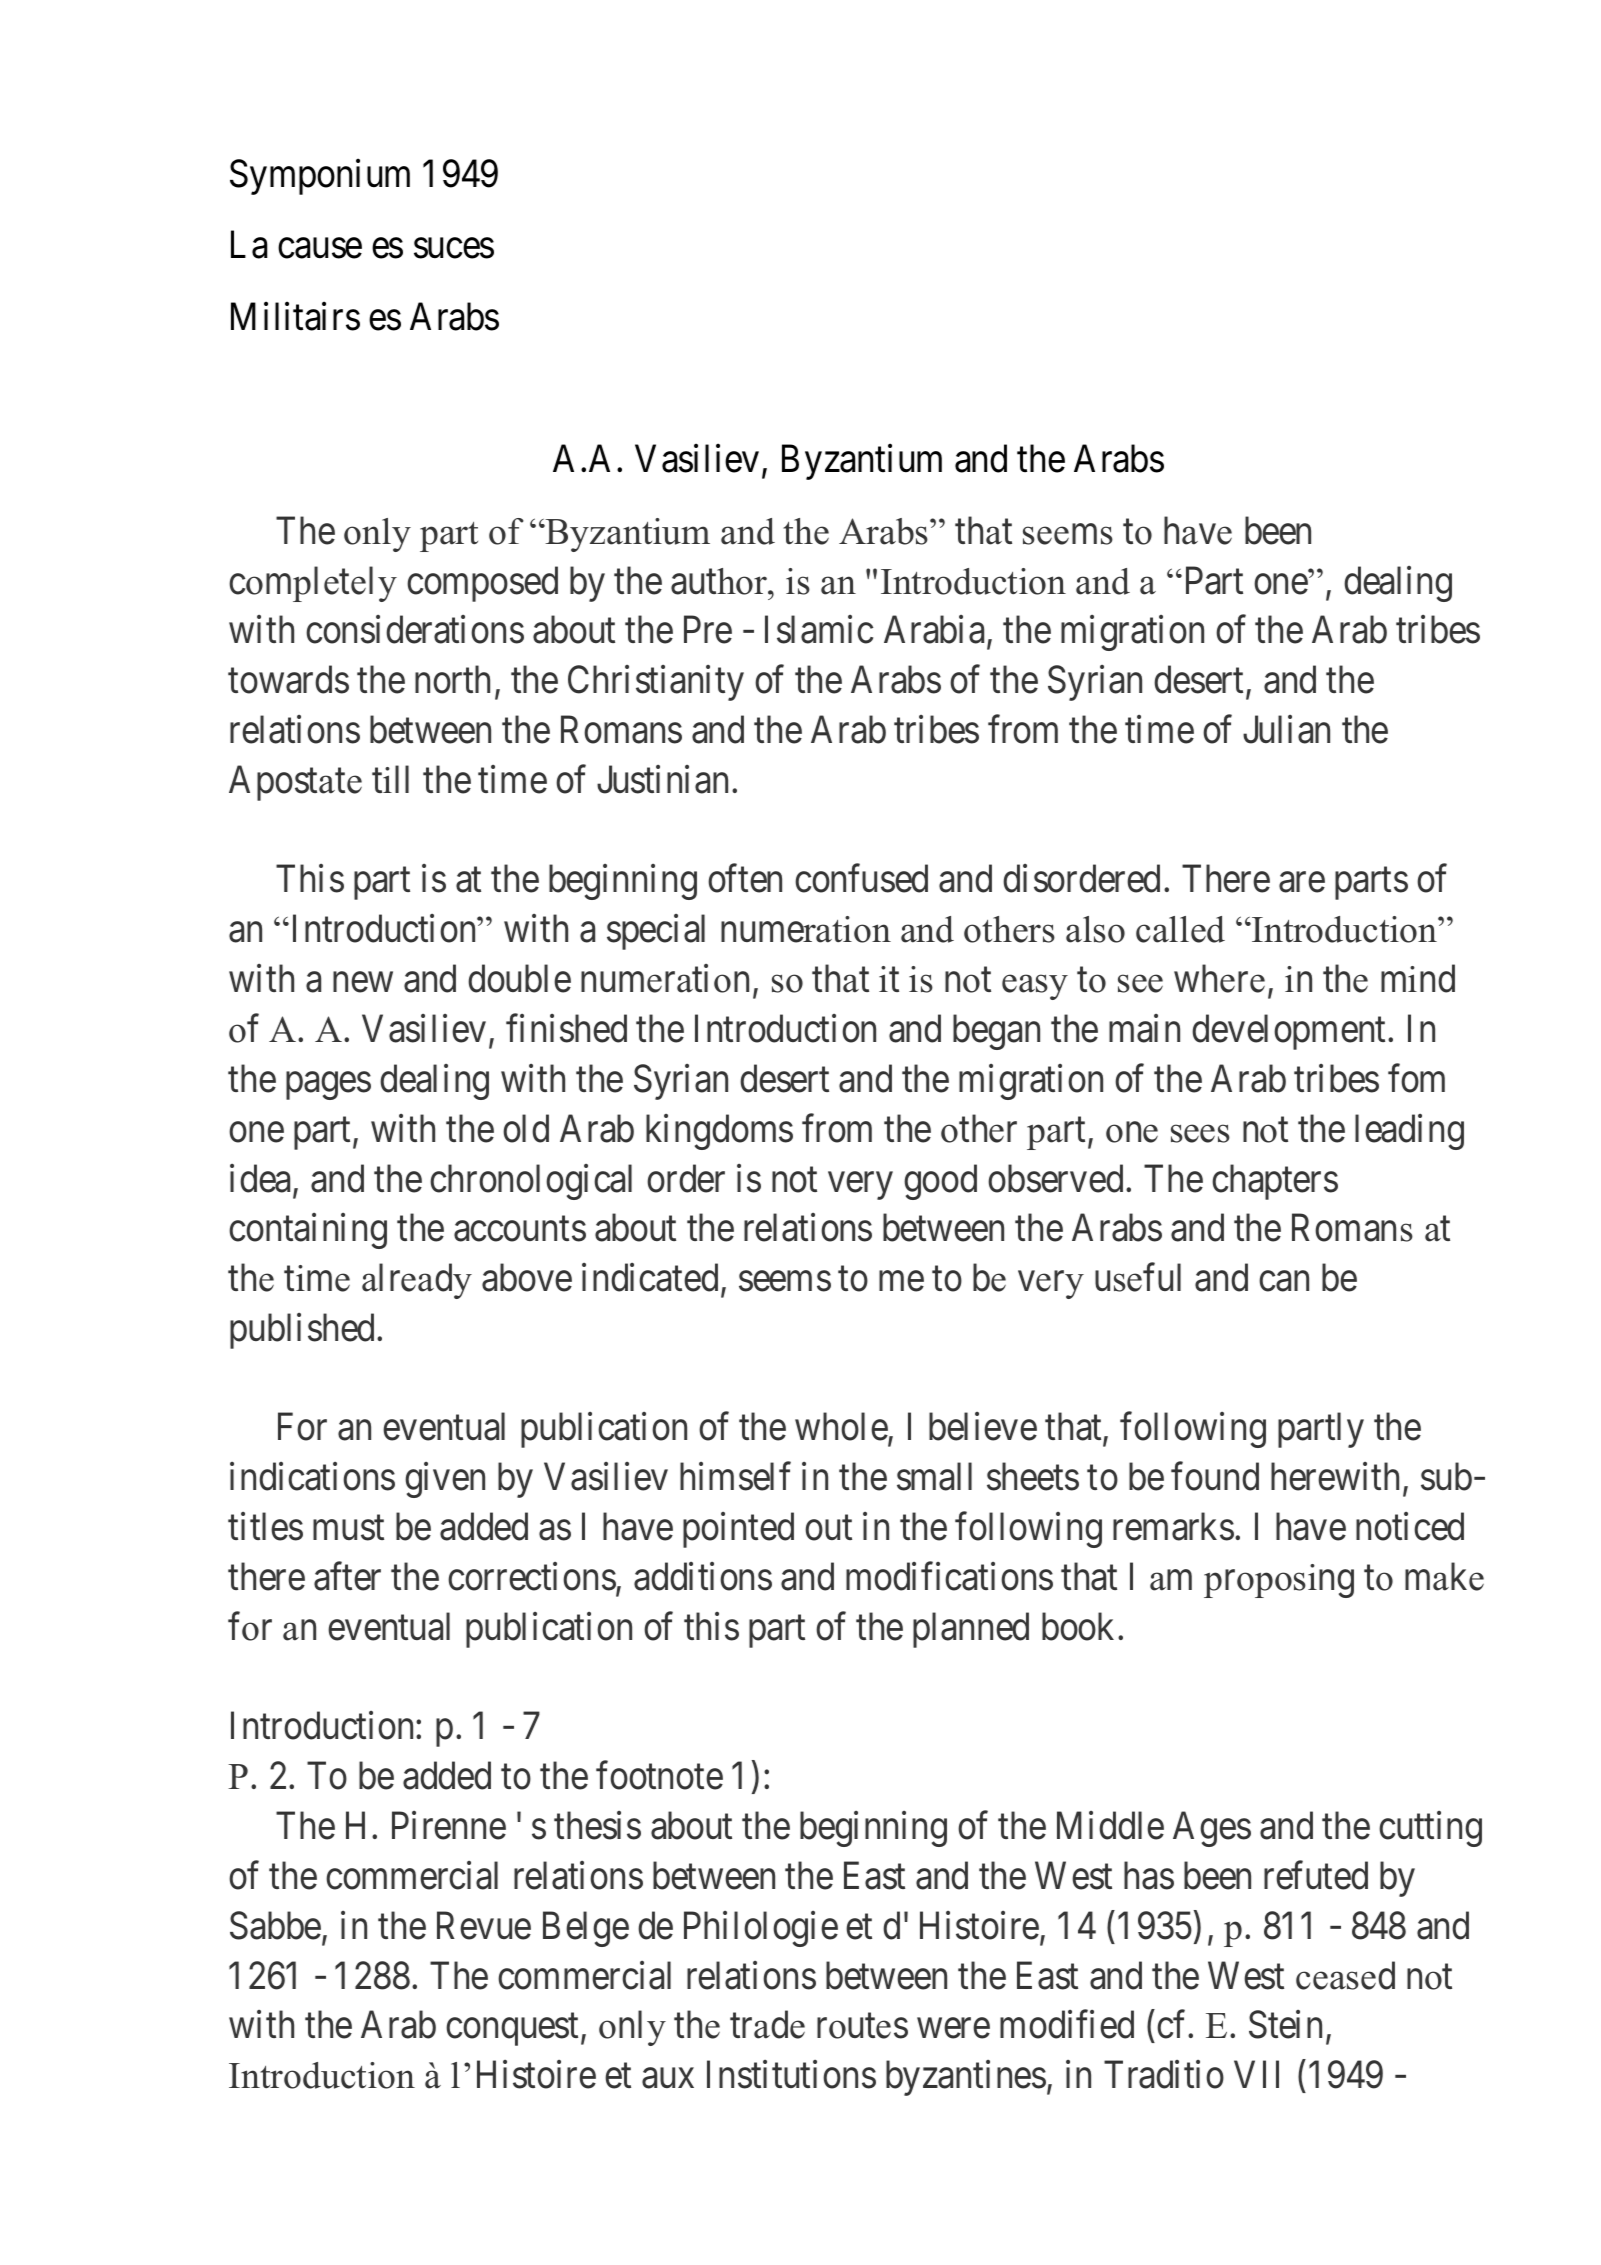 The height and width of the page is (2265, 1601). Describe the element at coordinates (953, 2029) in the page. I see `were` at that location.
